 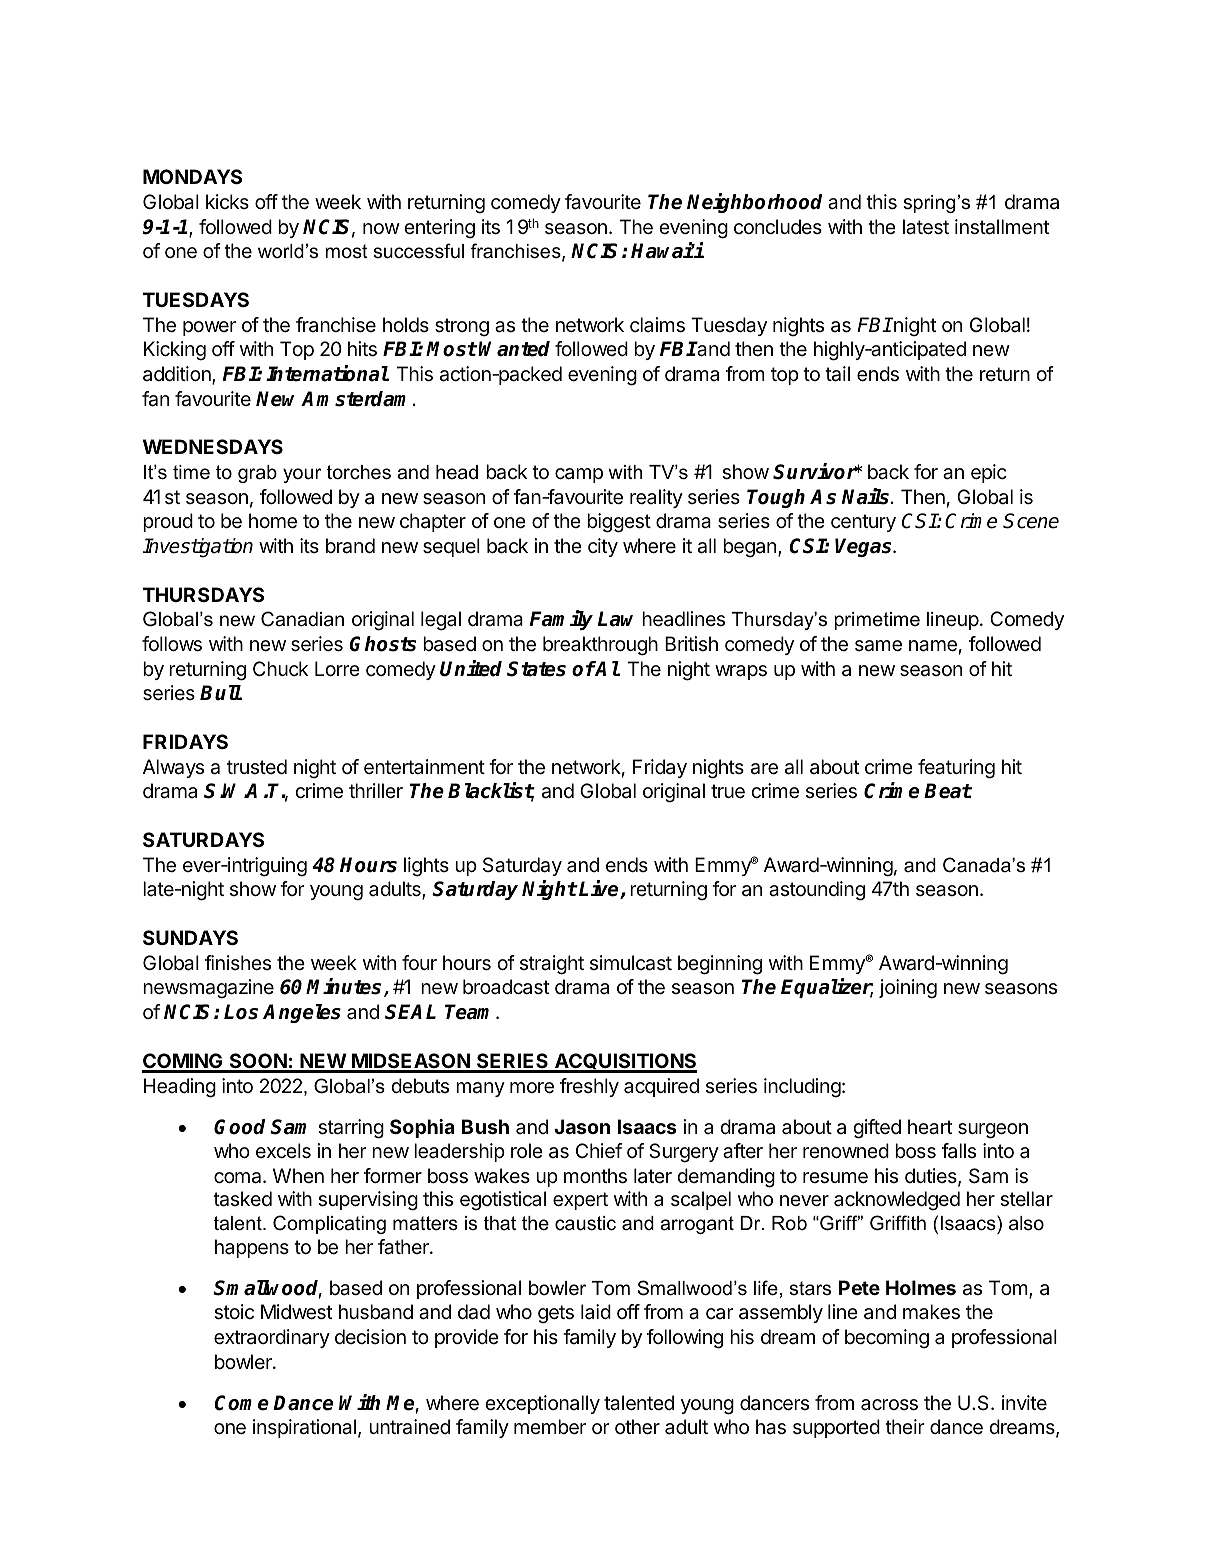 I want to click on featuring, so click(x=956, y=769).
